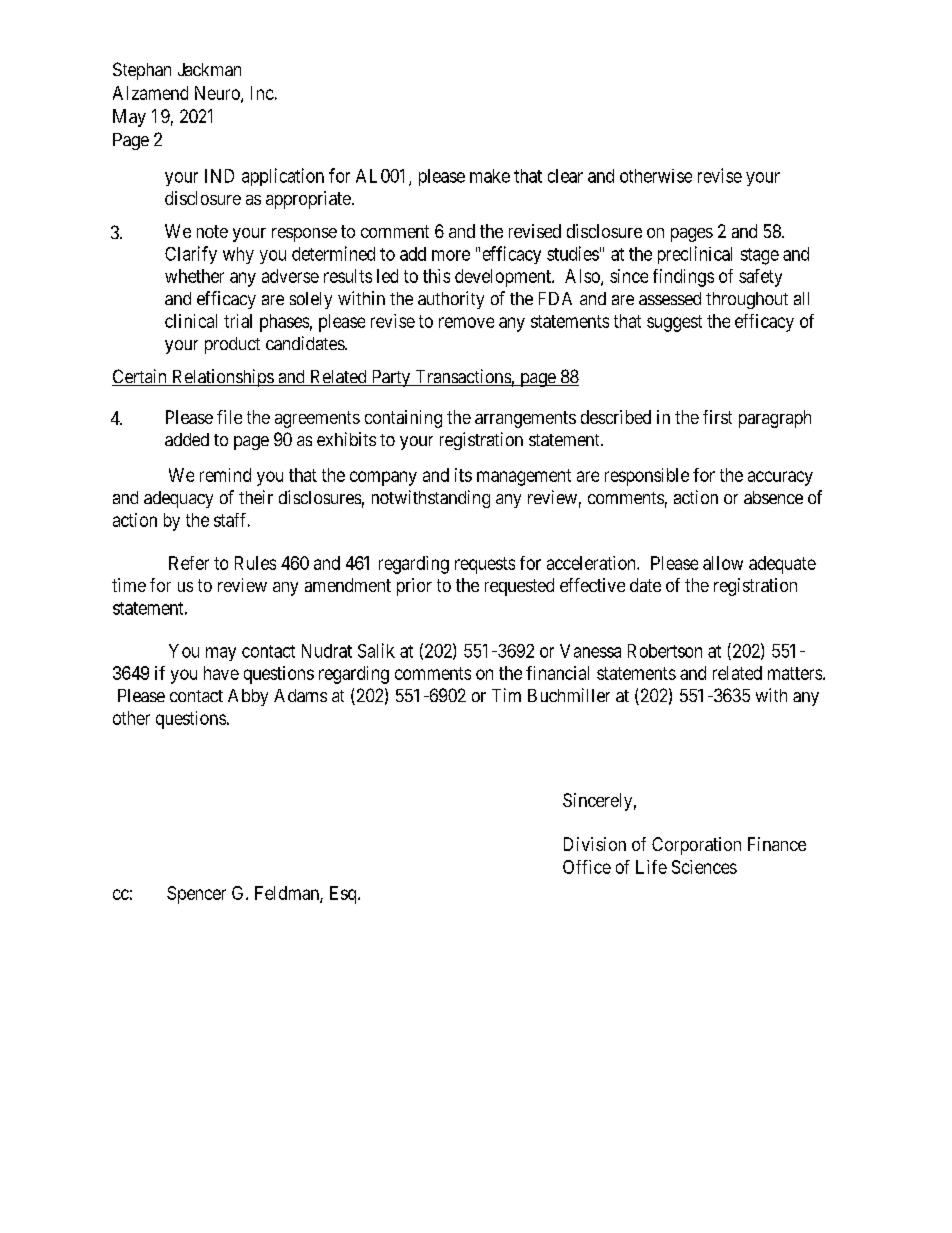  What do you see at coordinates (344, 895) in the document?
I see `Esq` at bounding box center [344, 895].
